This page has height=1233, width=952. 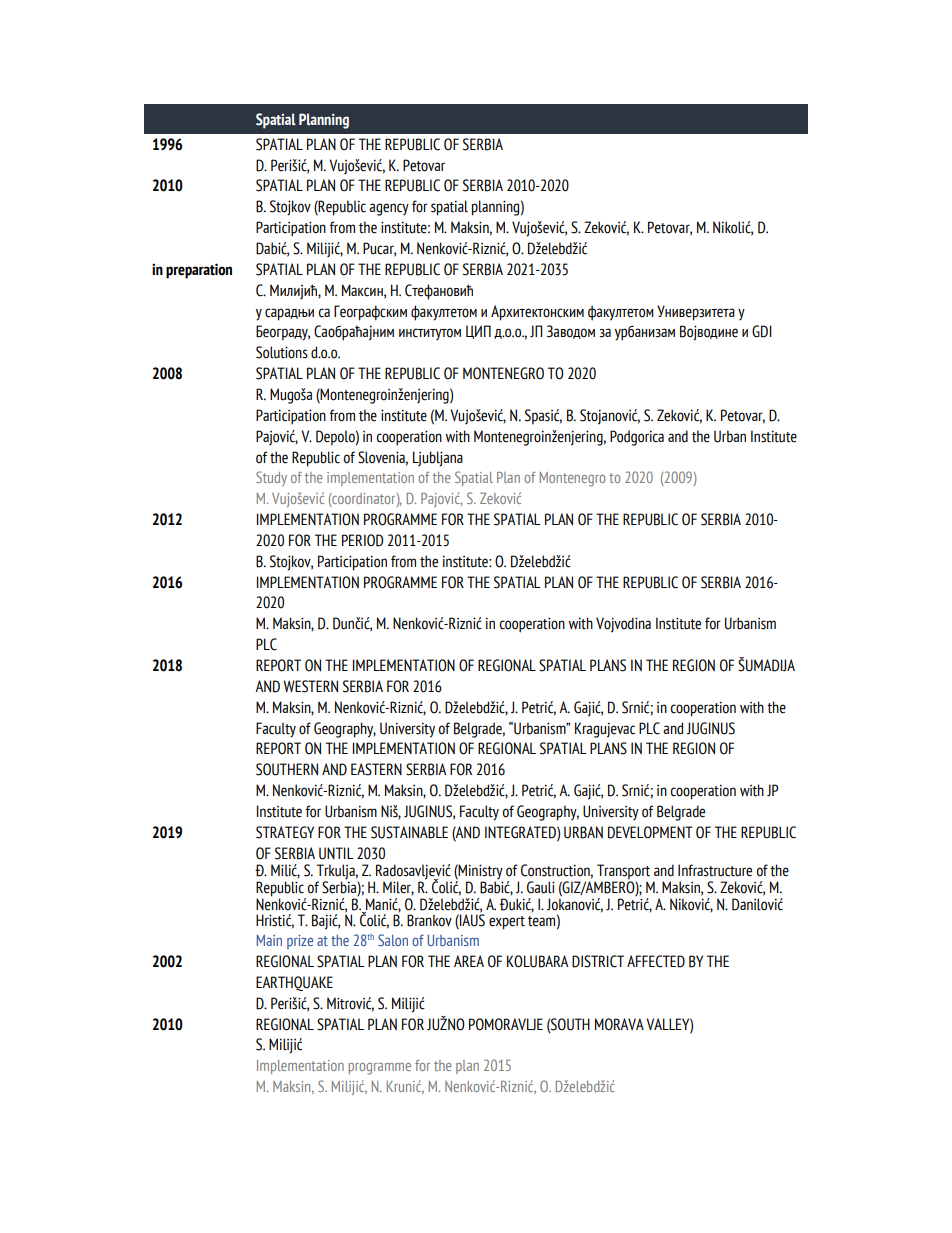 I want to click on AREA, so click(x=469, y=961).
